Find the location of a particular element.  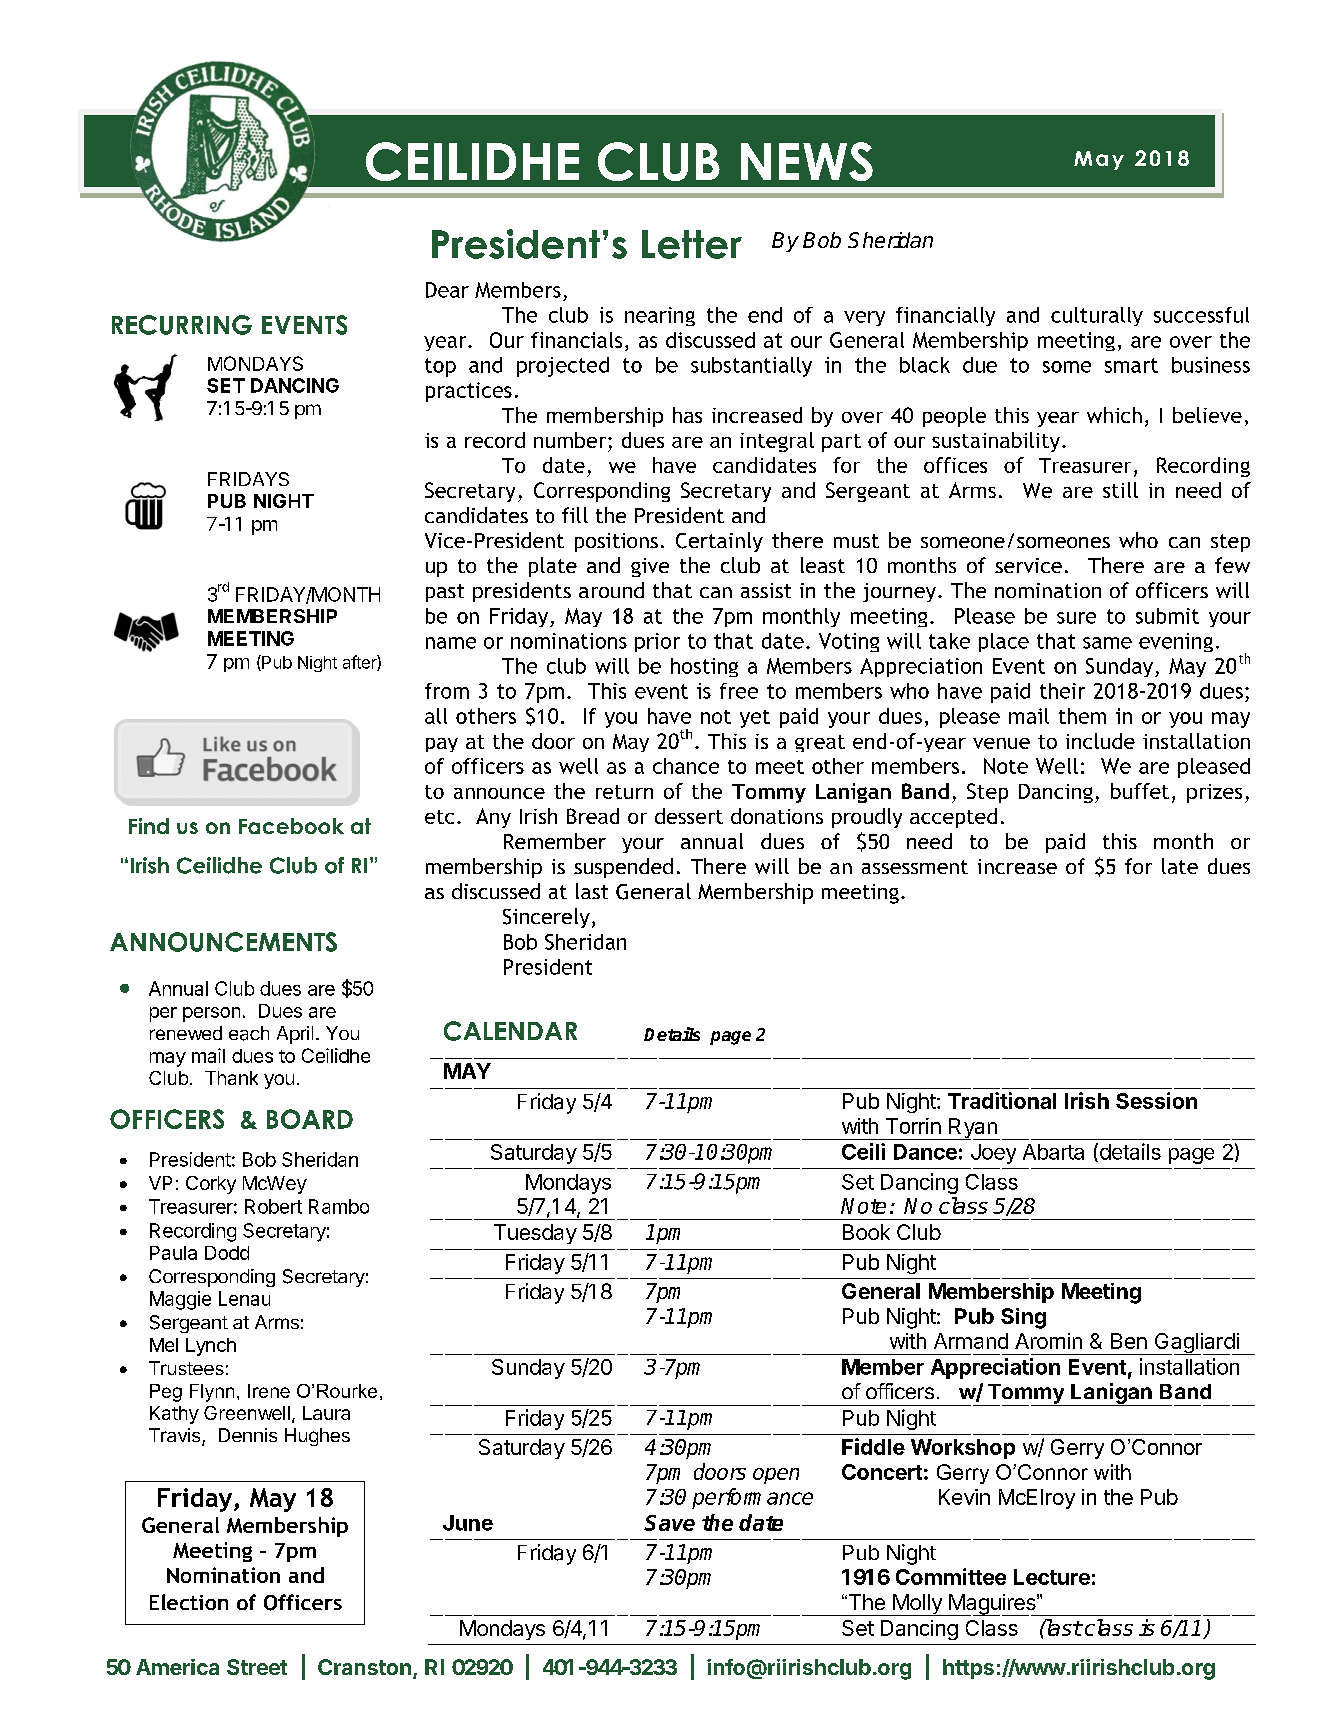

Tuesday is located at coordinates (535, 1234).
